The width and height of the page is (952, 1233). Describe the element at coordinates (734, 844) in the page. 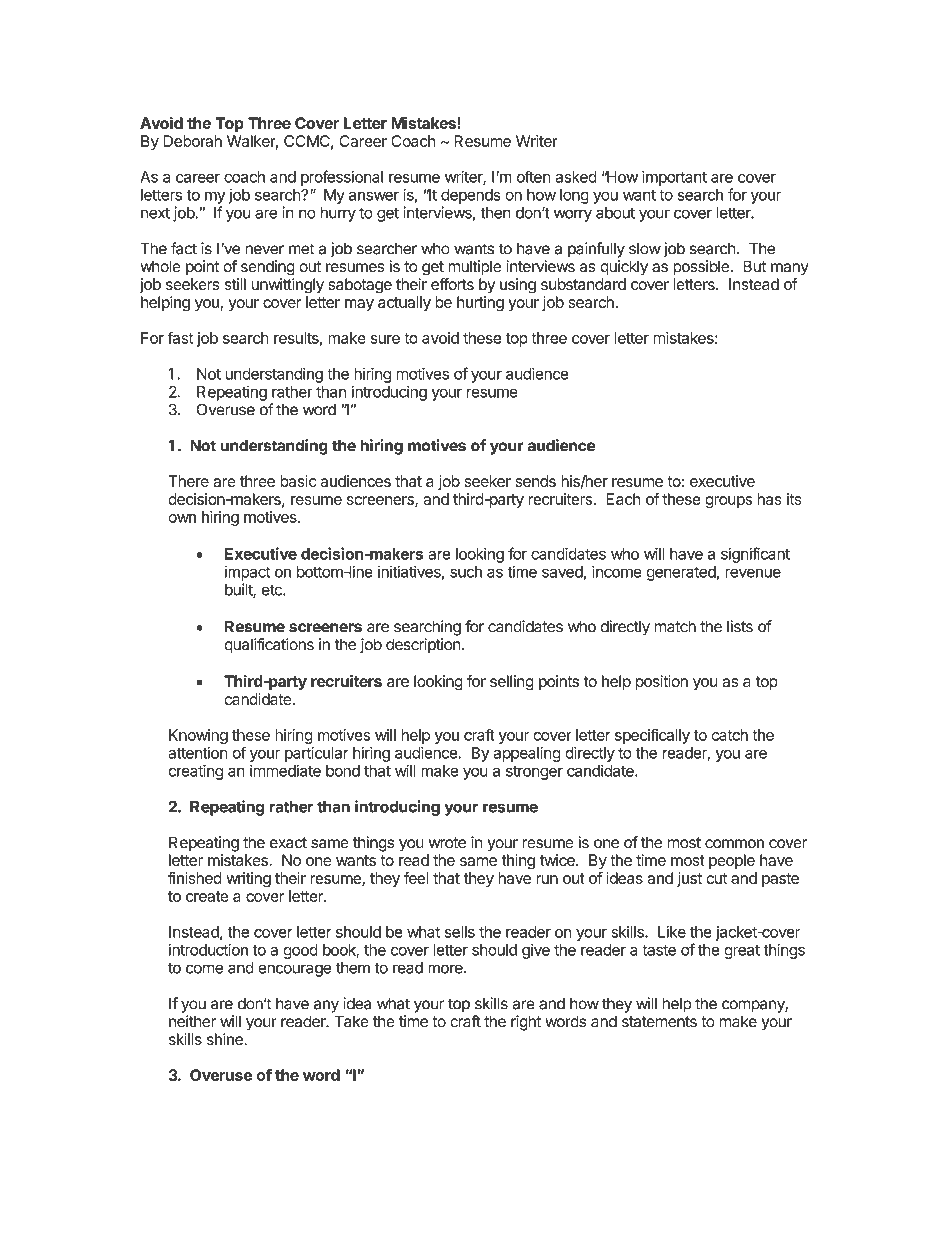

I see `common` at that location.
